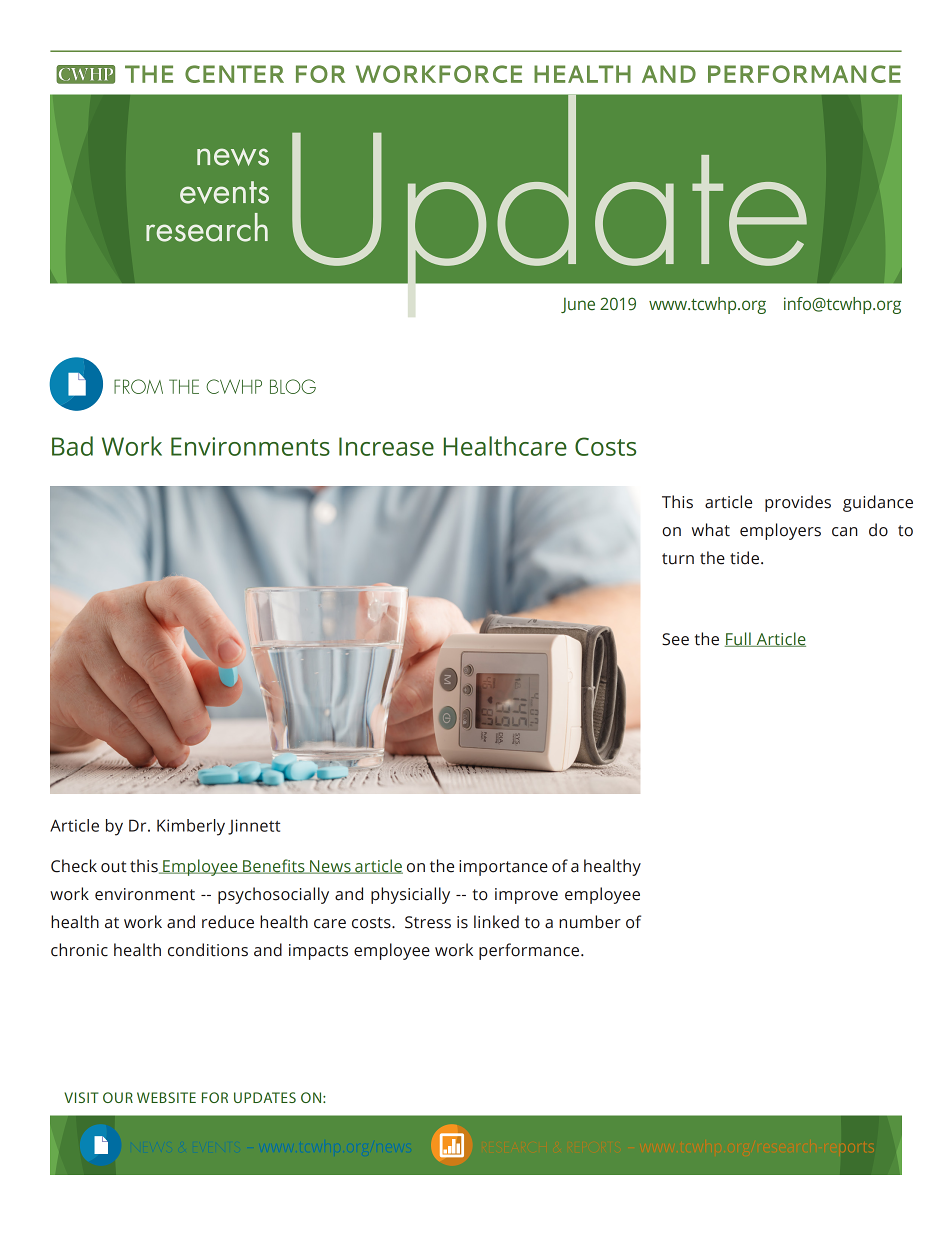  Describe the element at coordinates (678, 559) in the image. I see `turn` at that location.
